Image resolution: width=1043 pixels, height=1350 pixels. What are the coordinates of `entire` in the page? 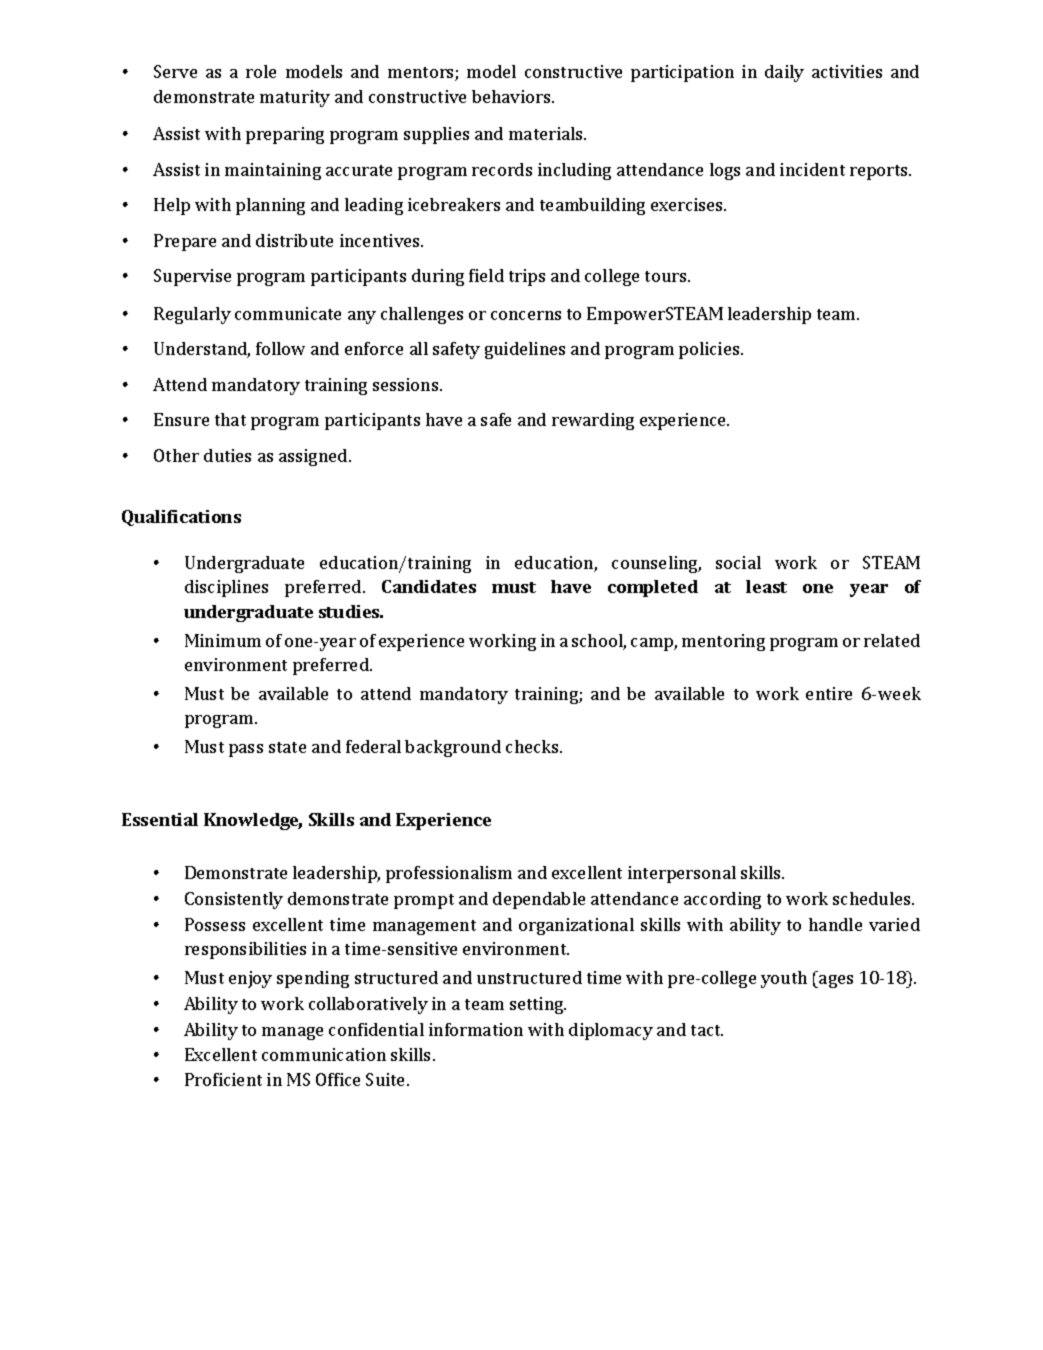 It's located at (829, 693).
